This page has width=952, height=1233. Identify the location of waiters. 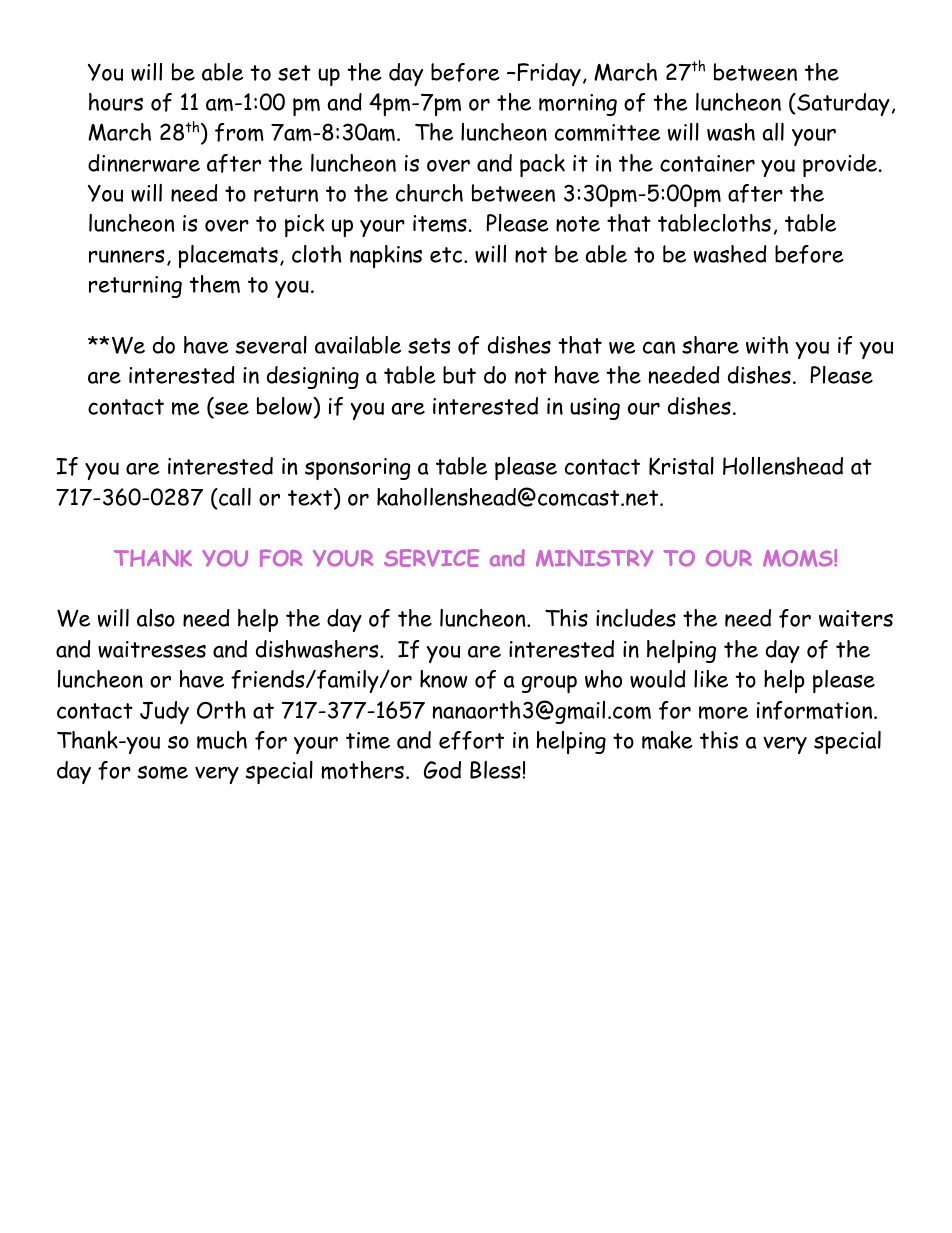
(856, 618).
